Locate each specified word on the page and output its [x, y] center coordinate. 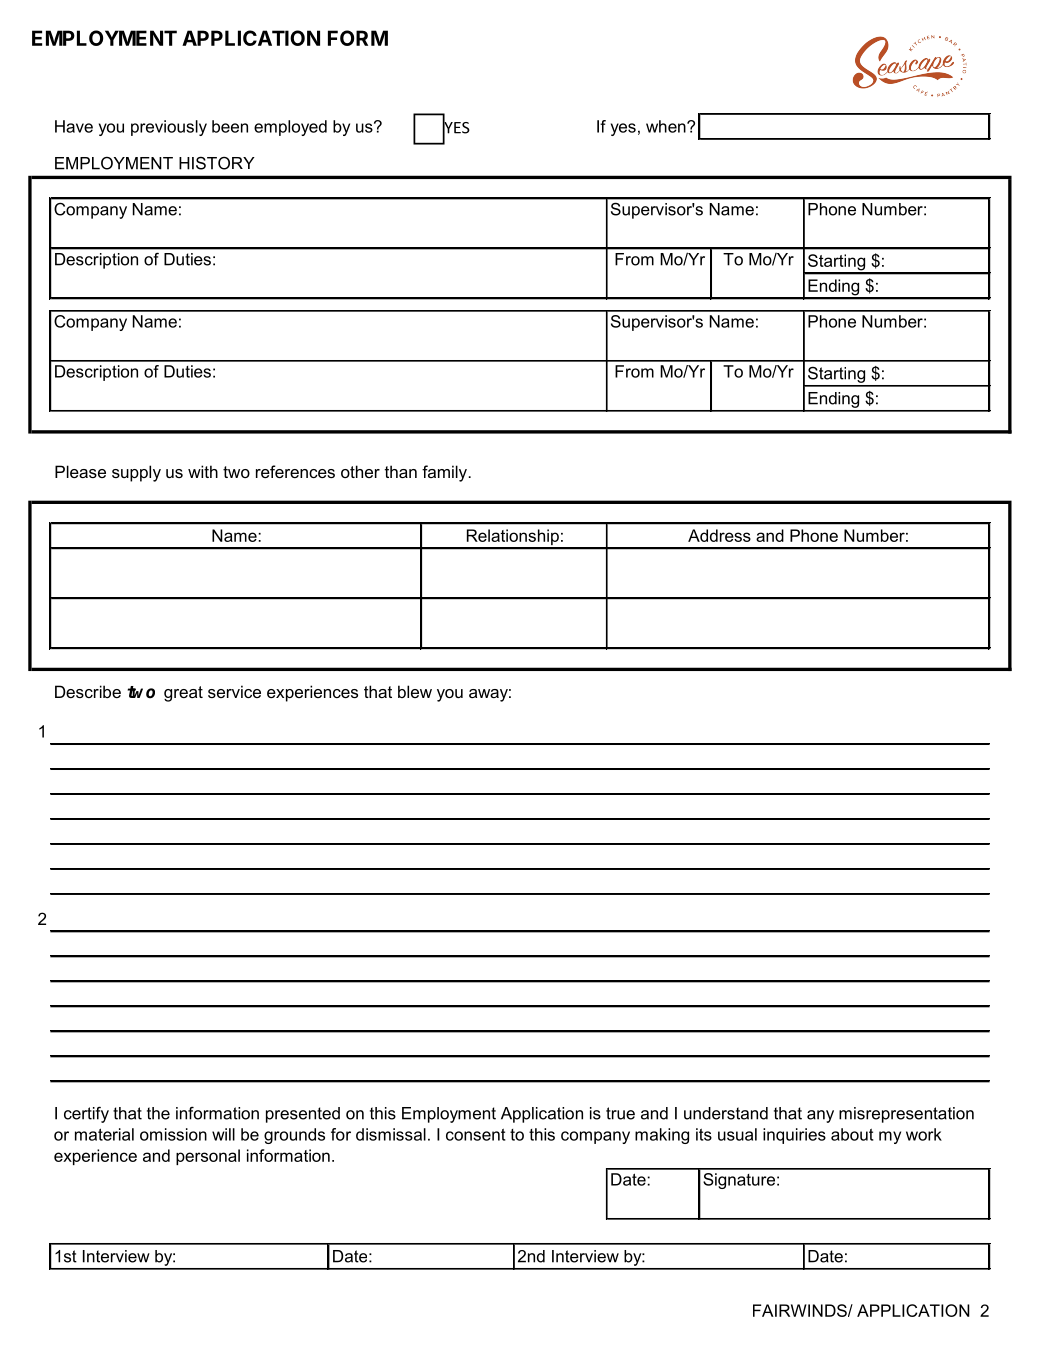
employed [290, 128]
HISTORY [217, 163]
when [667, 126]
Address [719, 535]
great [183, 694]
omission [173, 1134]
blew [415, 691]
